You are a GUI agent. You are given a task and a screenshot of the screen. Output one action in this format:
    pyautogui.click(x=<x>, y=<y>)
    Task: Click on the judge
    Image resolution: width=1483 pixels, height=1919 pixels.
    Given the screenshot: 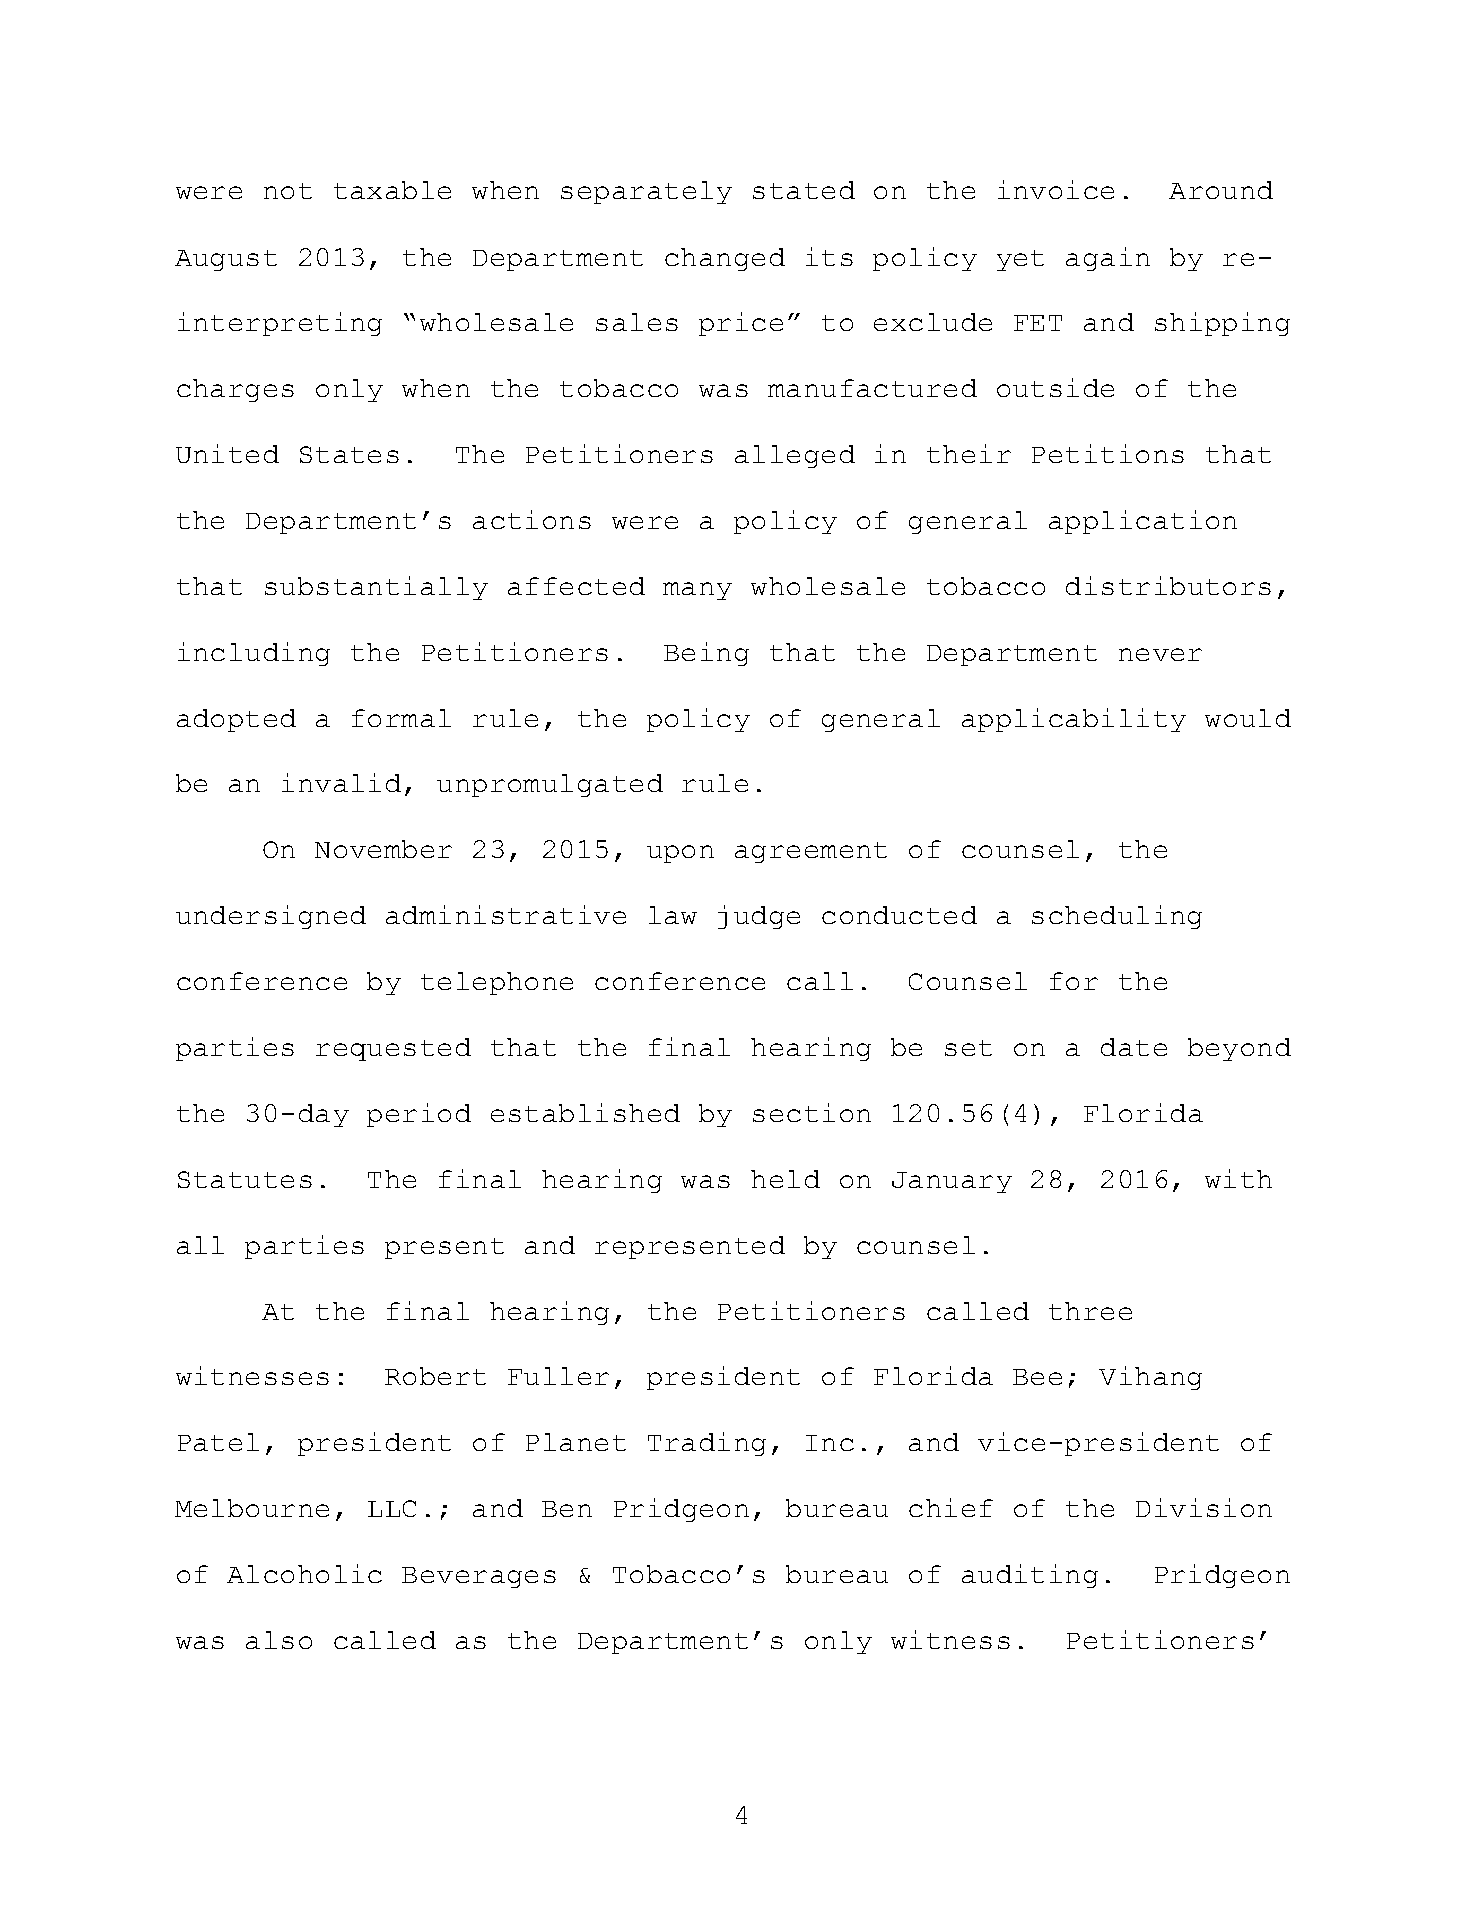 What is the action you would take?
    pyautogui.click(x=759, y=917)
